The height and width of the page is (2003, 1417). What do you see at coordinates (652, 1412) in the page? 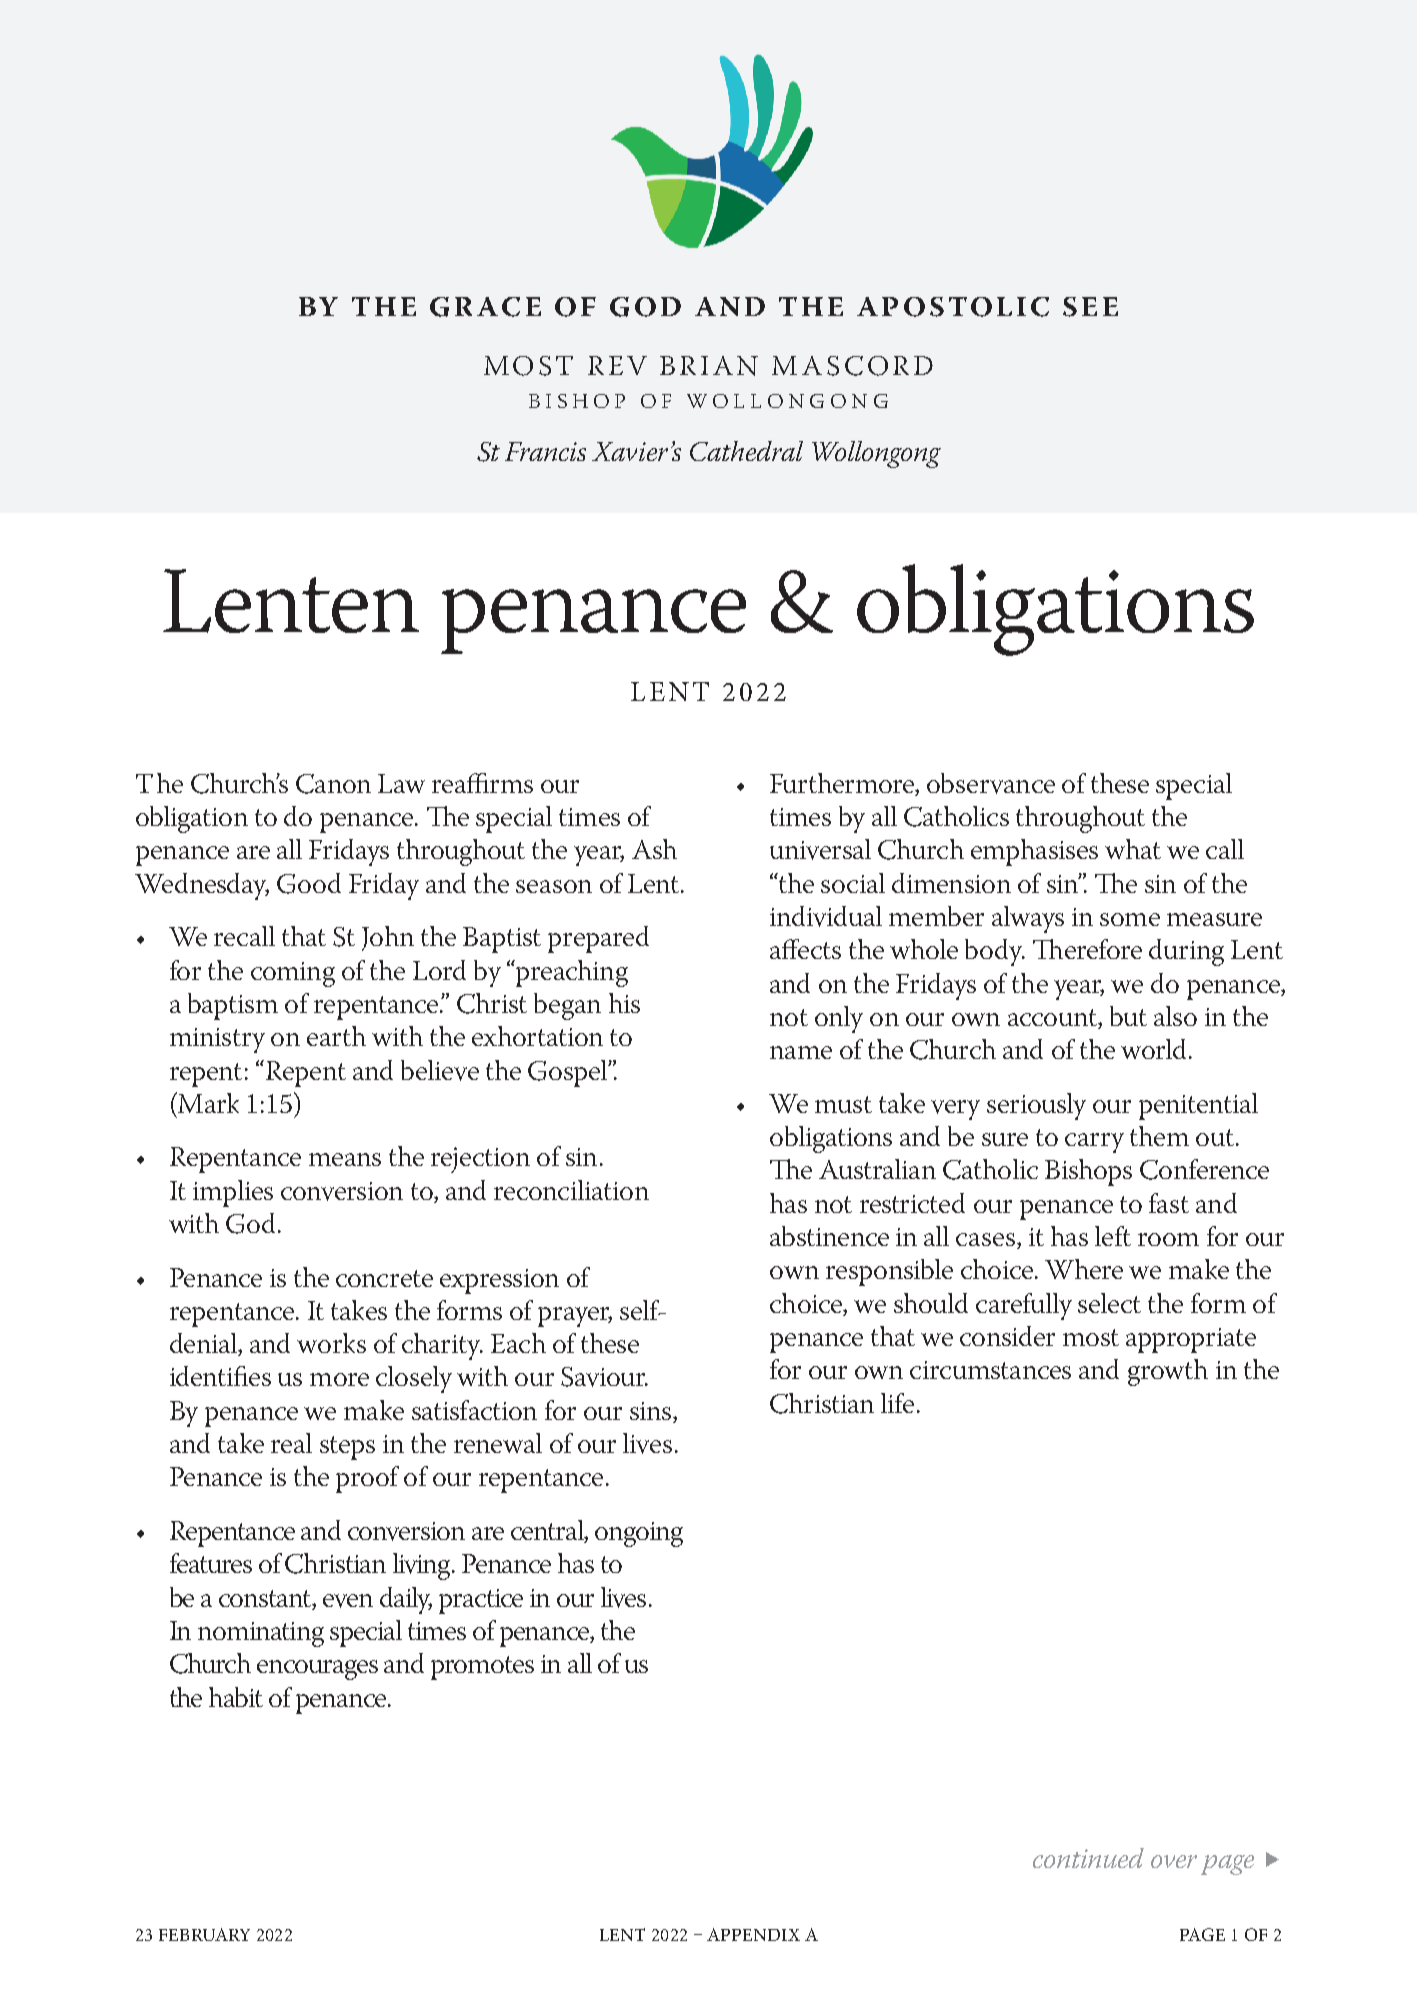
I see `sins` at bounding box center [652, 1412].
